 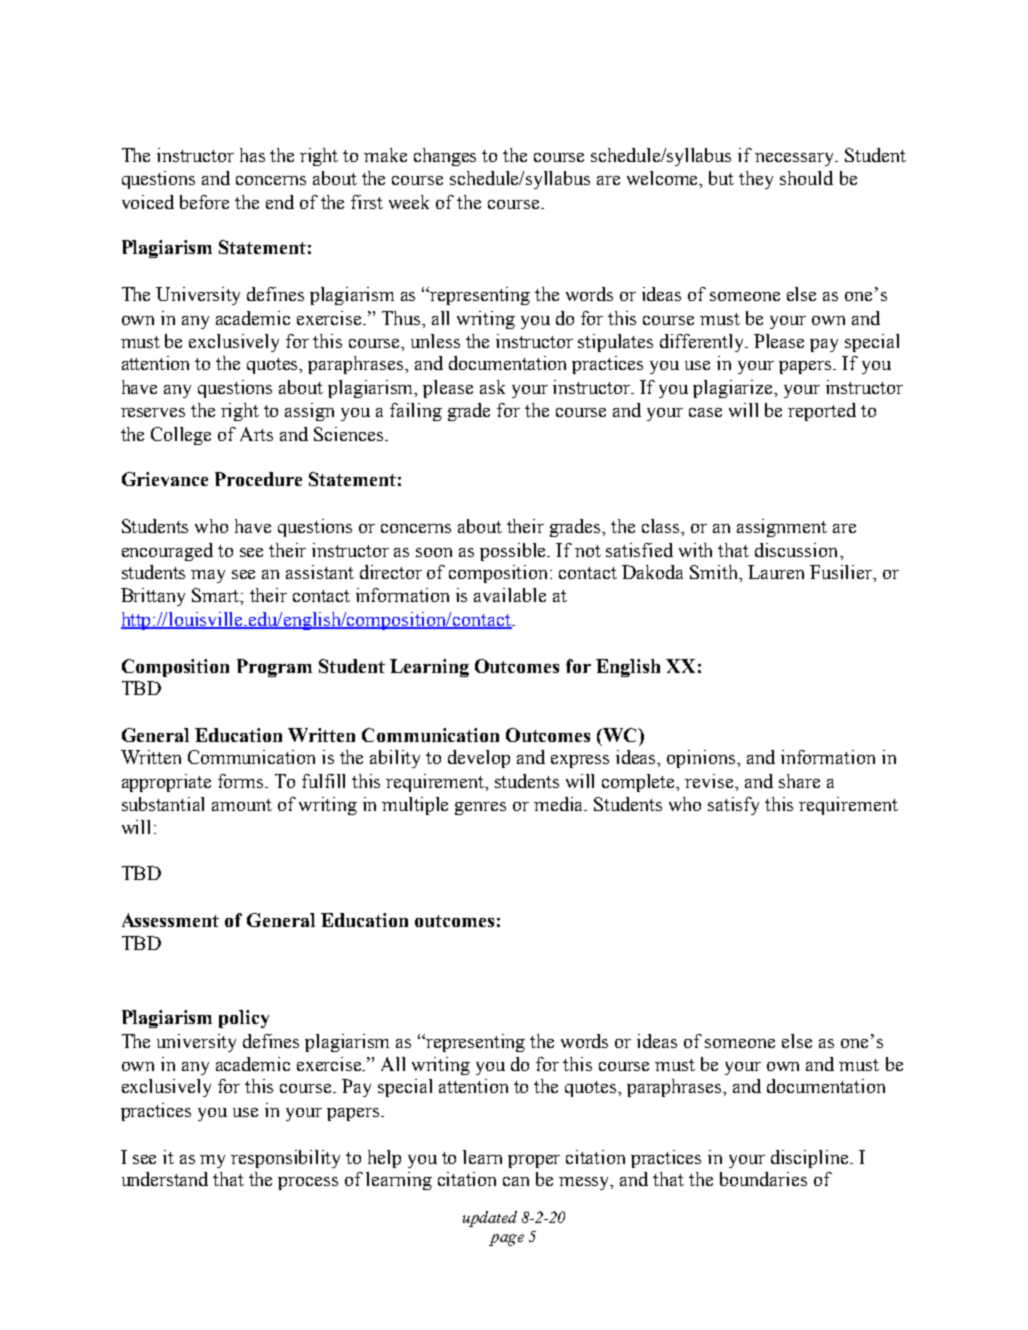 I want to click on understand, so click(x=165, y=1179).
